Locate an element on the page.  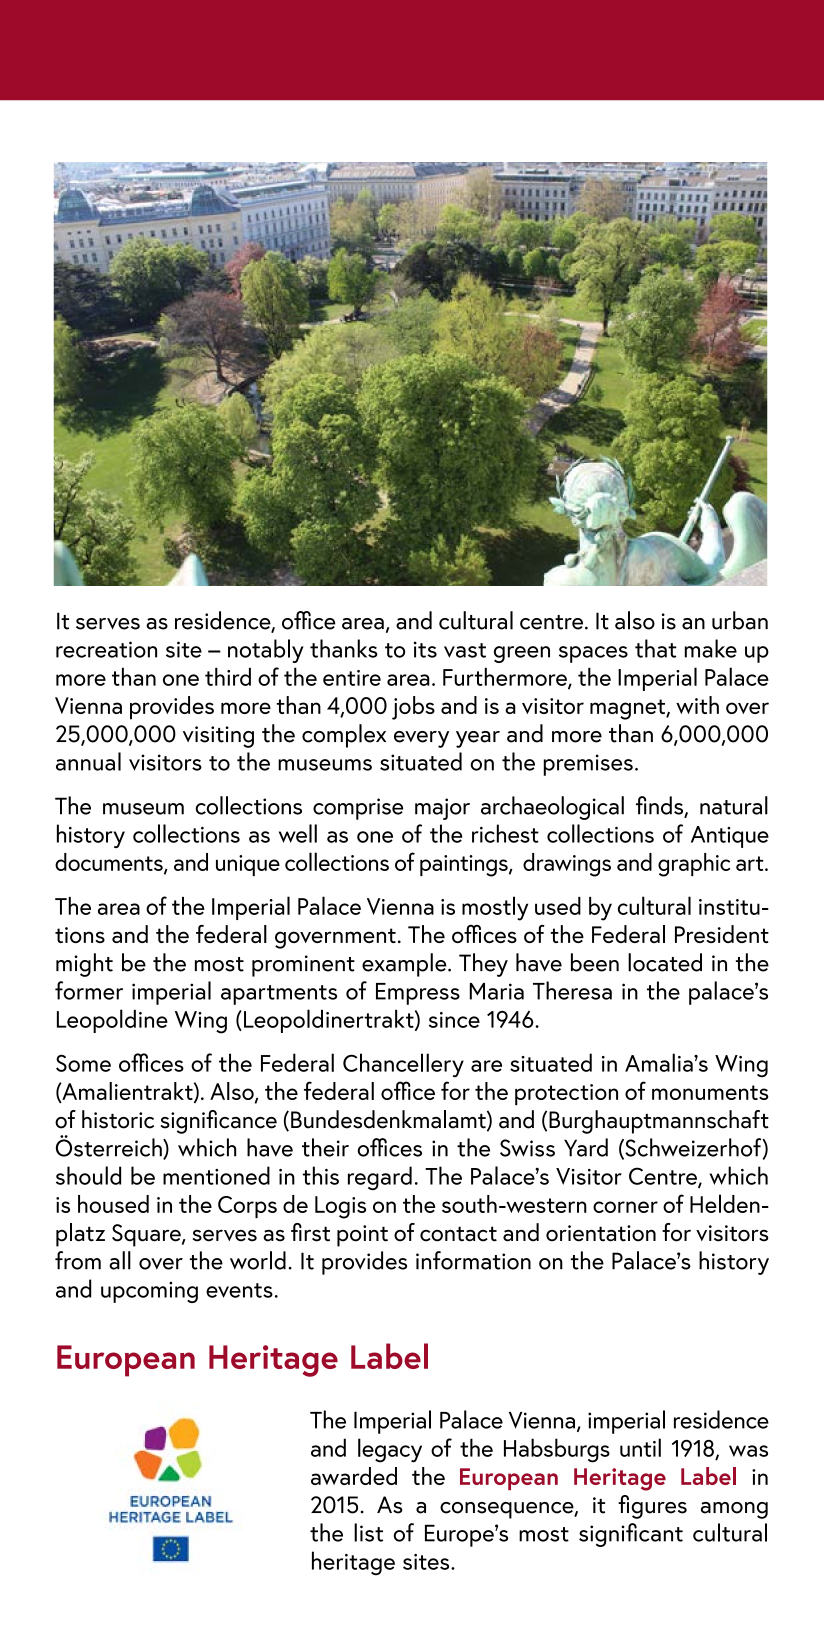
monuments is located at coordinates (710, 1092).
